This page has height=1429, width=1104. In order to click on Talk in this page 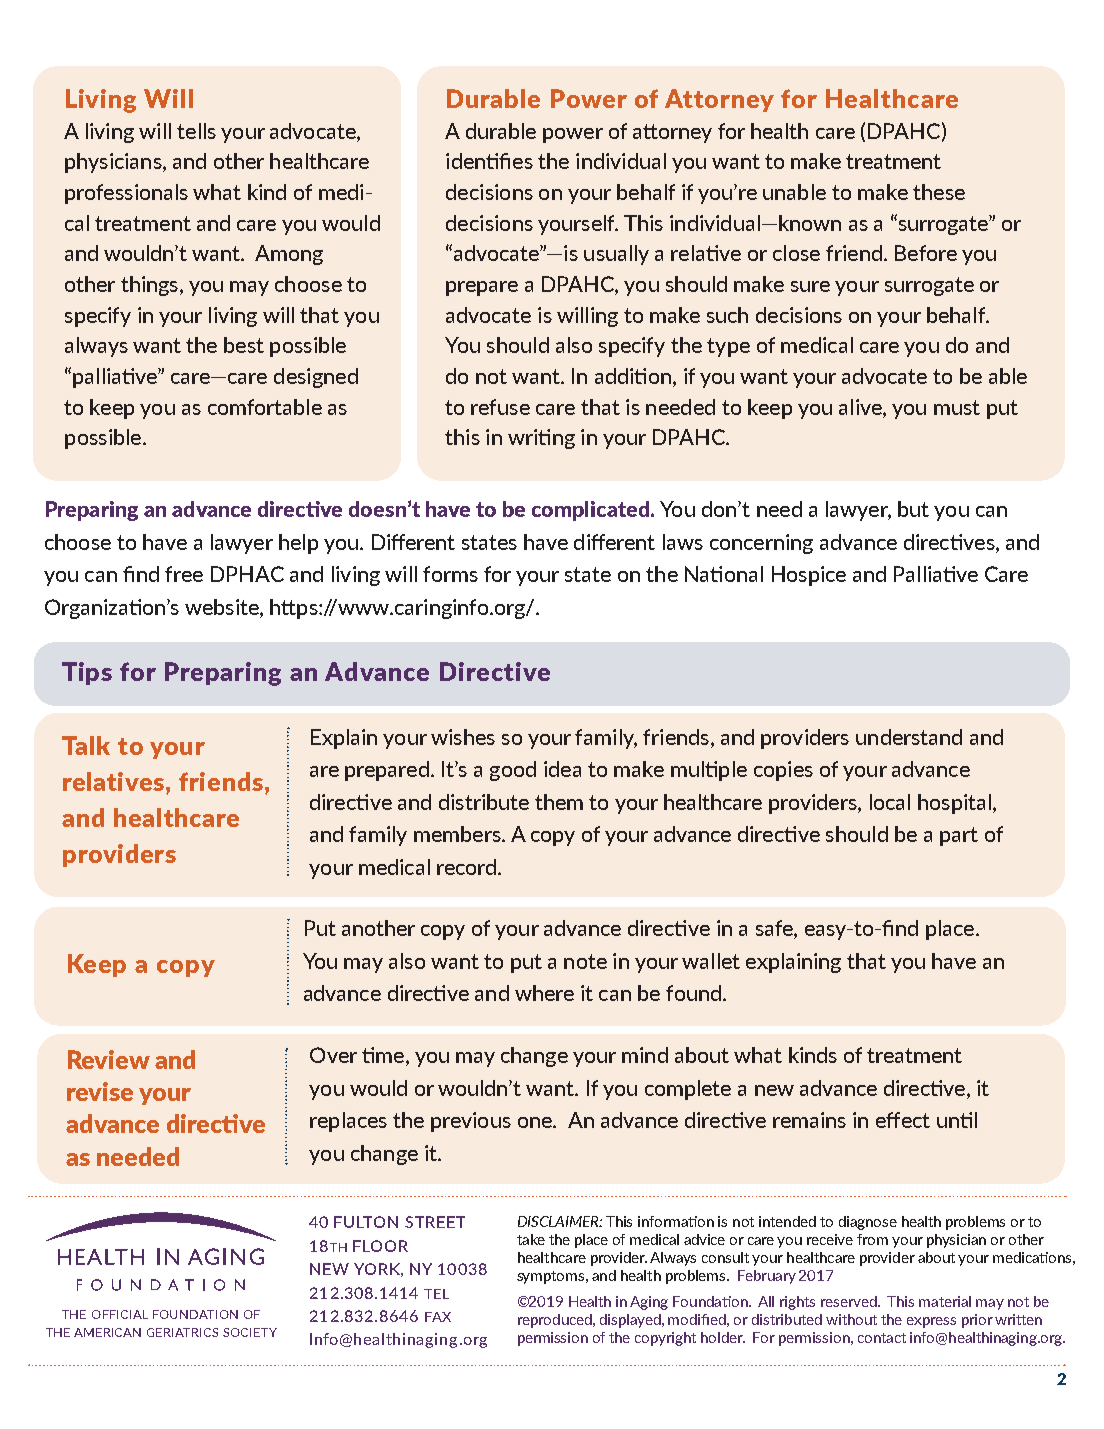, I will do `click(86, 745)`.
